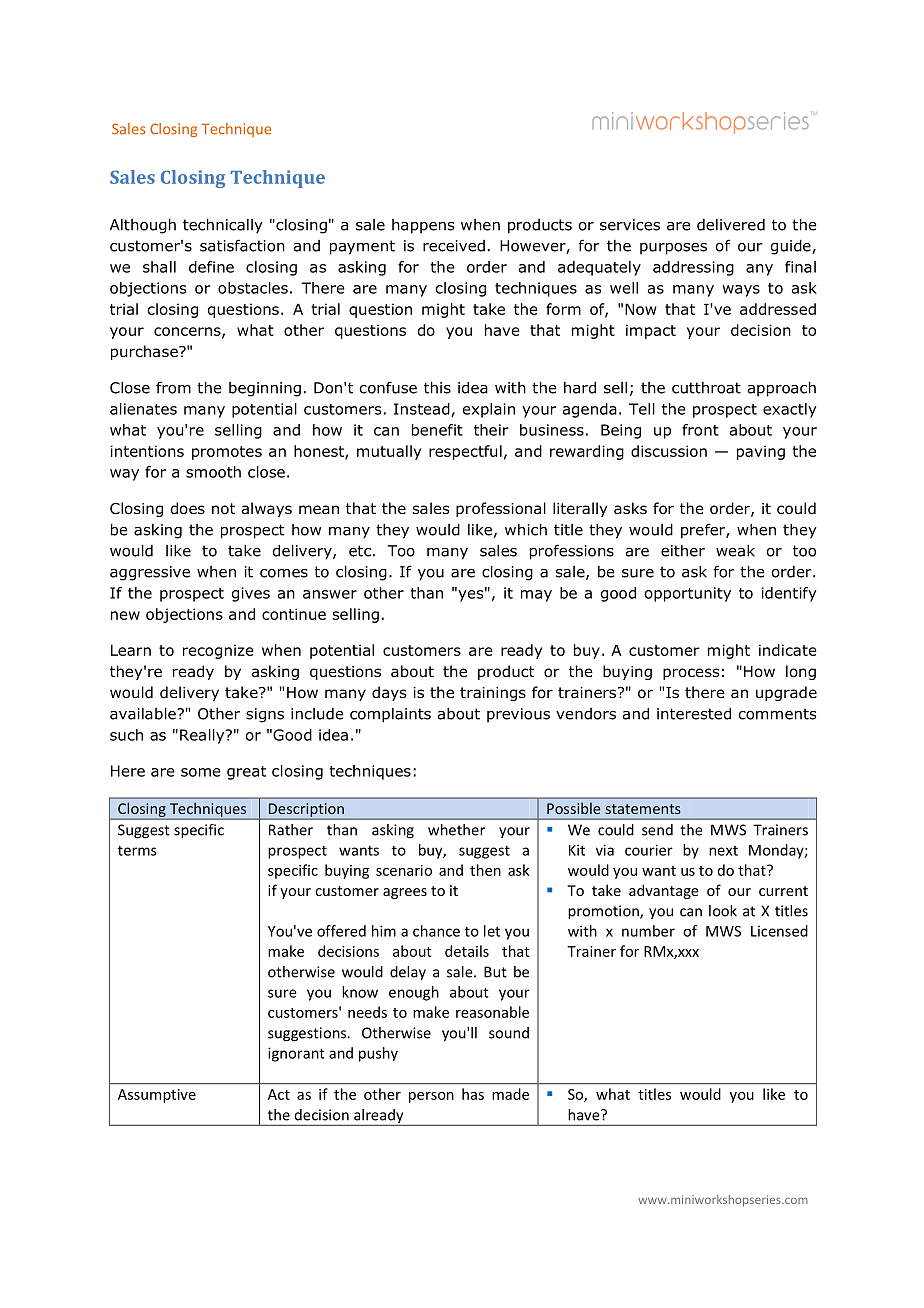 This screenshot has width=924, height=1308. What do you see at coordinates (157, 1096) in the screenshot?
I see `Assumptive` at bounding box center [157, 1096].
